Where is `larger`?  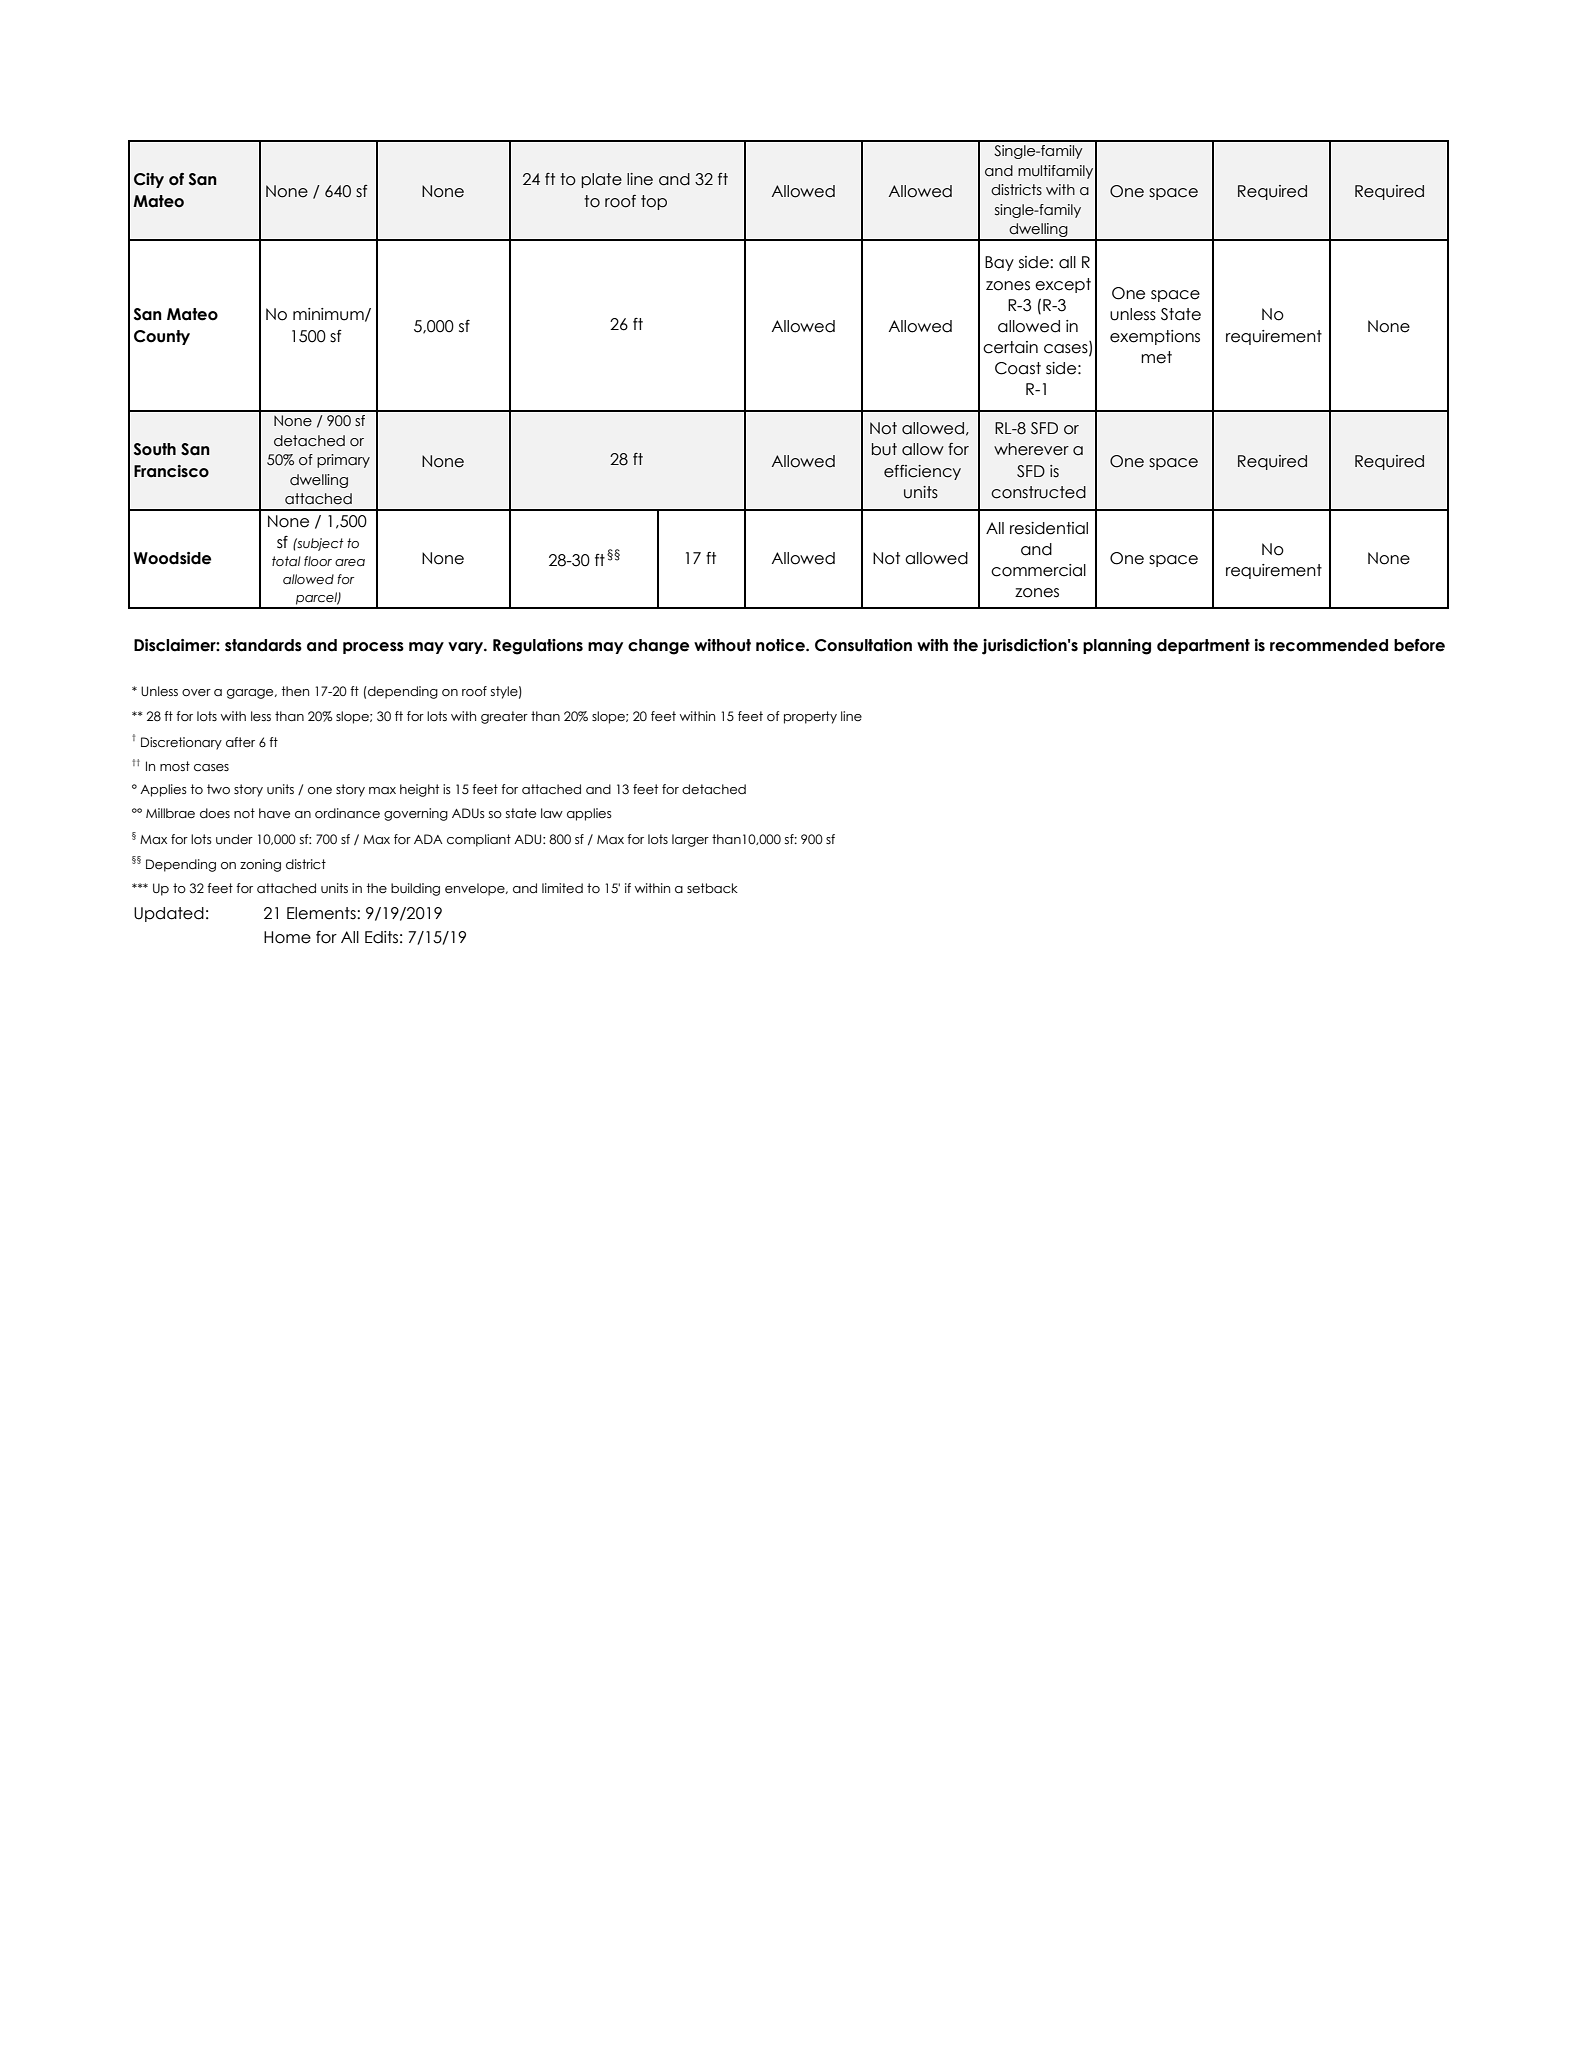
larger is located at coordinates (690, 840).
